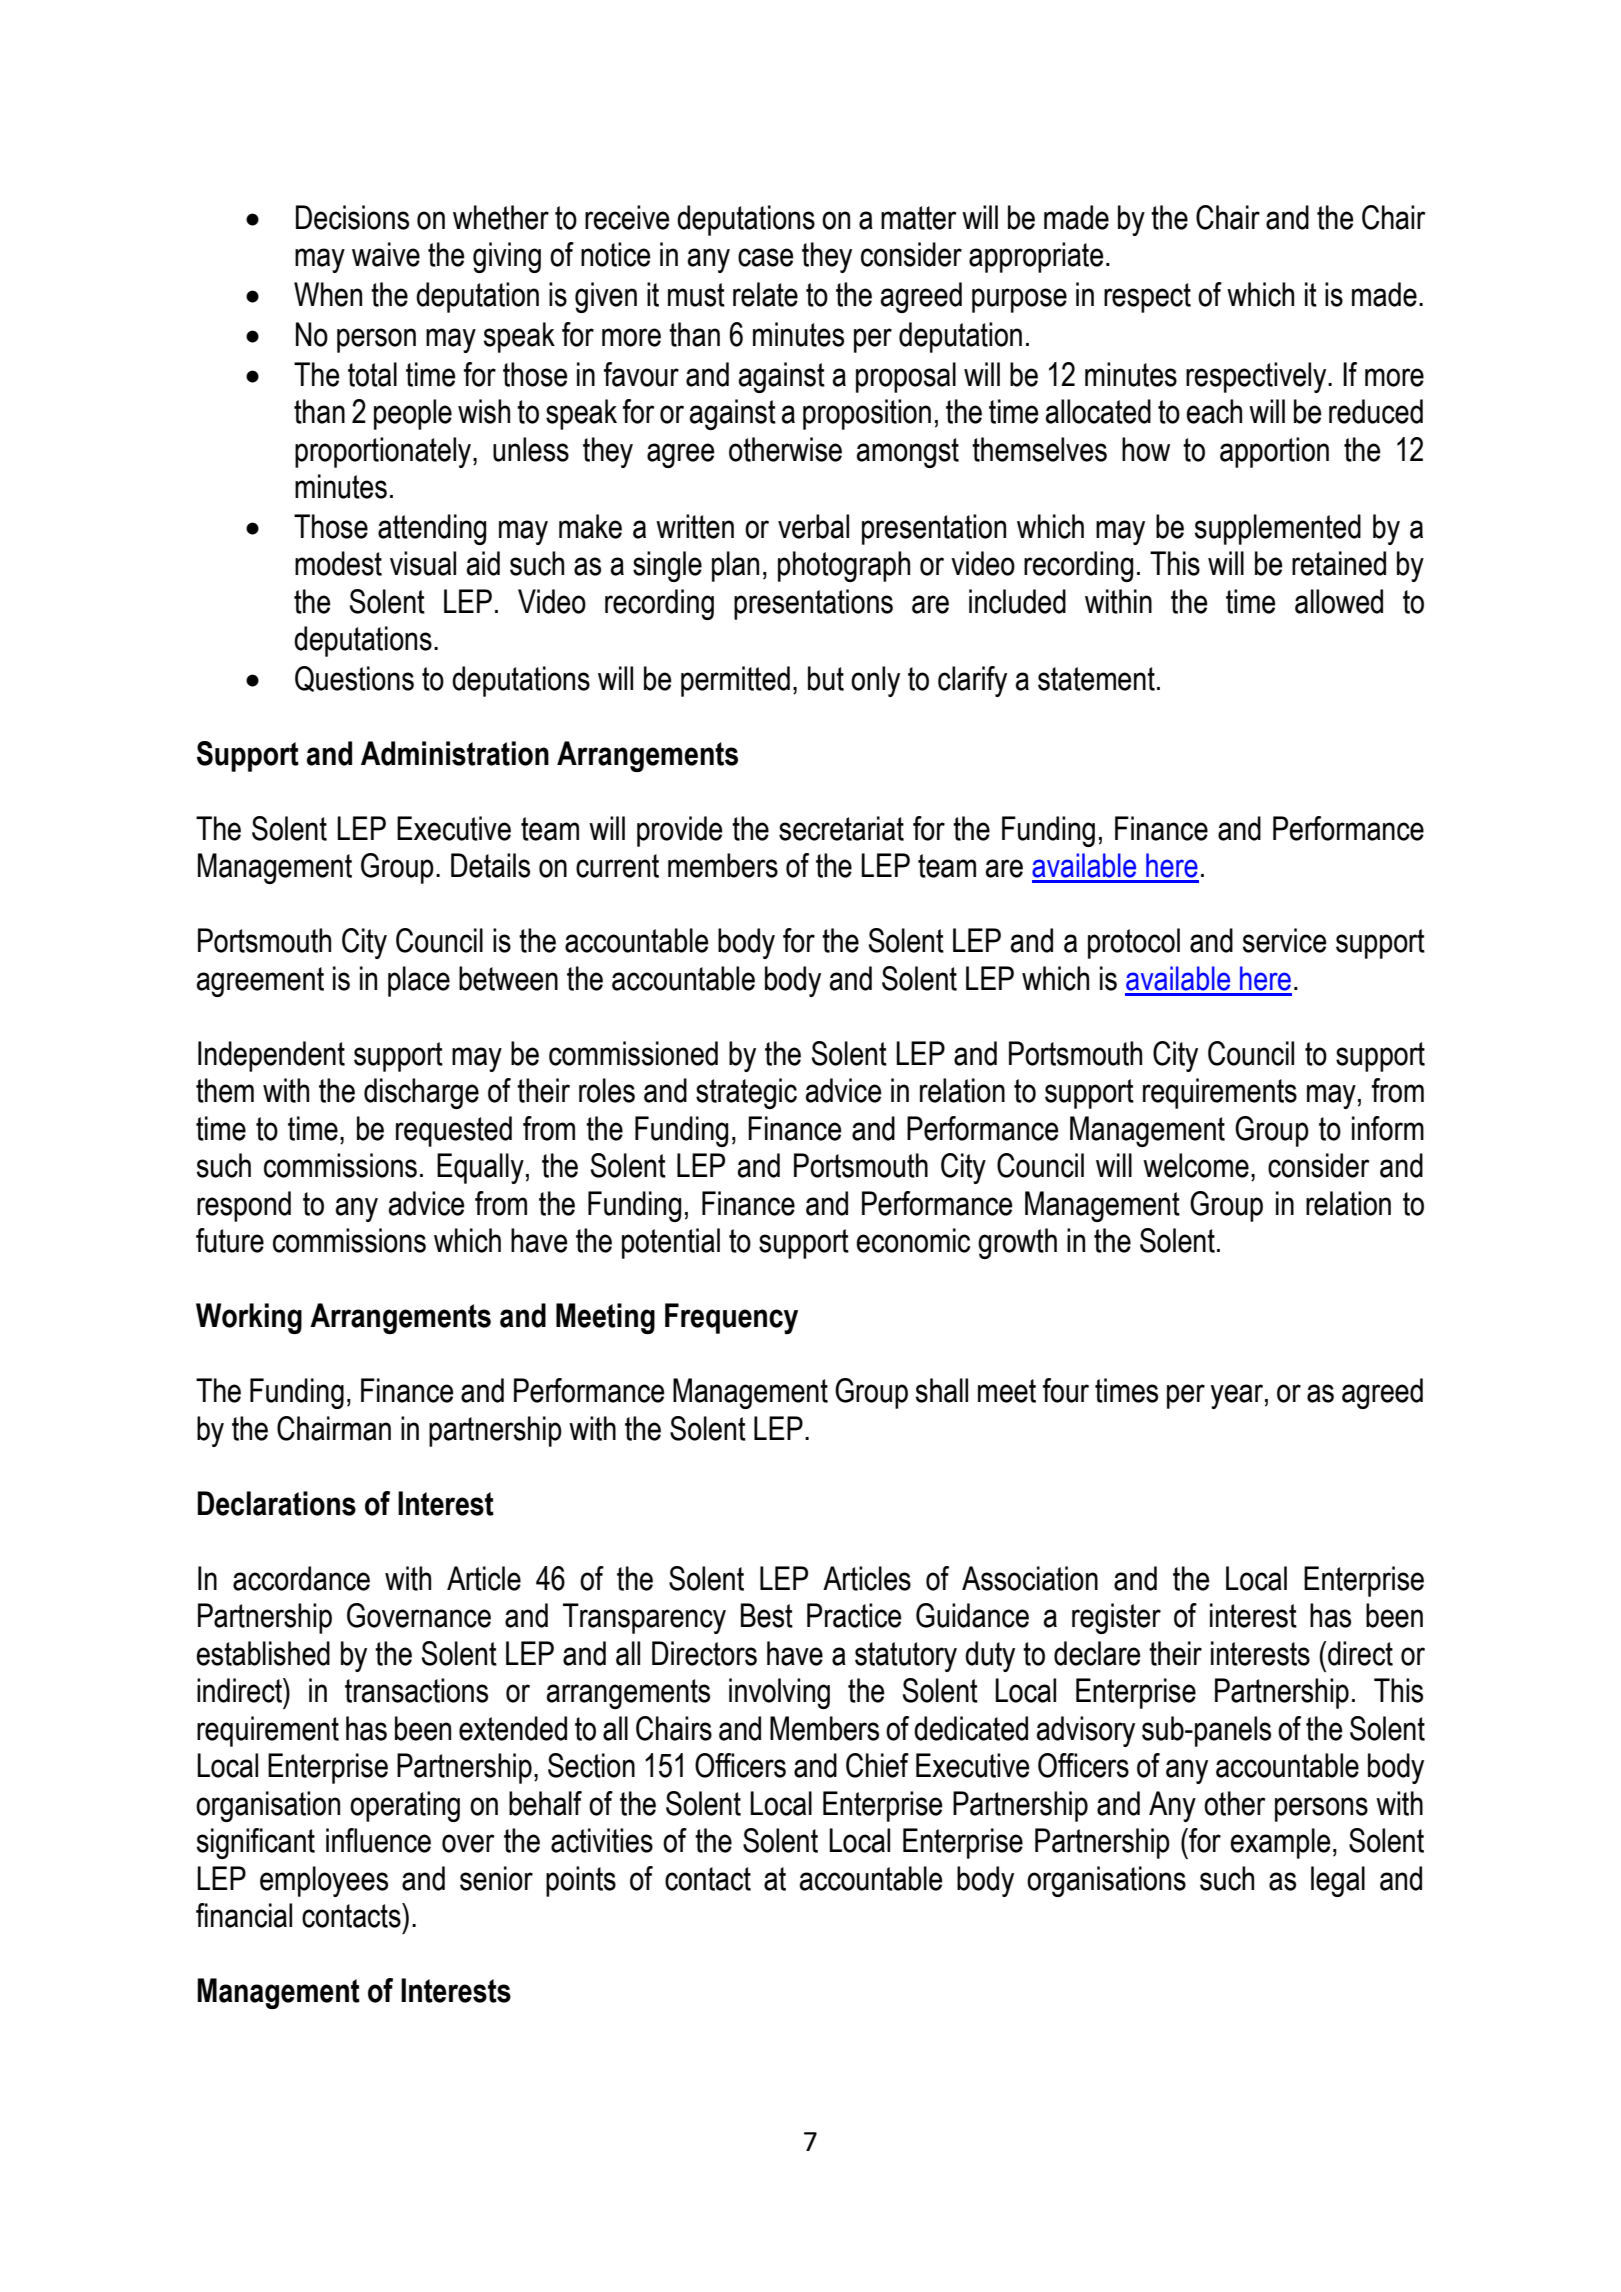  What do you see at coordinates (765, 257) in the document?
I see `case` at bounding box center [765, 257].
